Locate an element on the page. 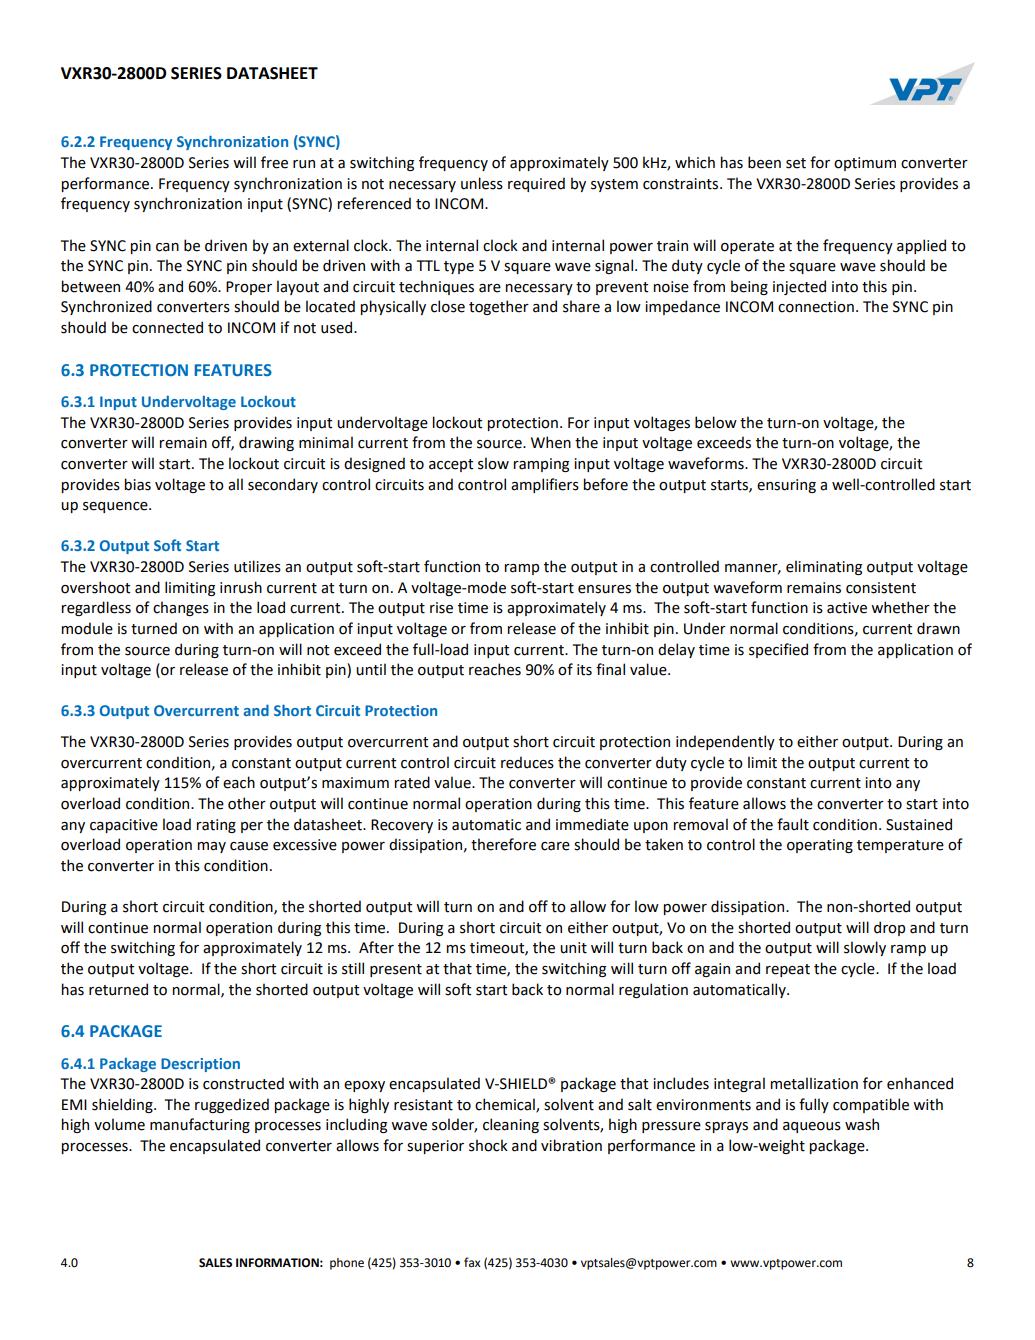 This page has width=1035, height=1340. manufacturing is located at coordinates (200, 1125).
